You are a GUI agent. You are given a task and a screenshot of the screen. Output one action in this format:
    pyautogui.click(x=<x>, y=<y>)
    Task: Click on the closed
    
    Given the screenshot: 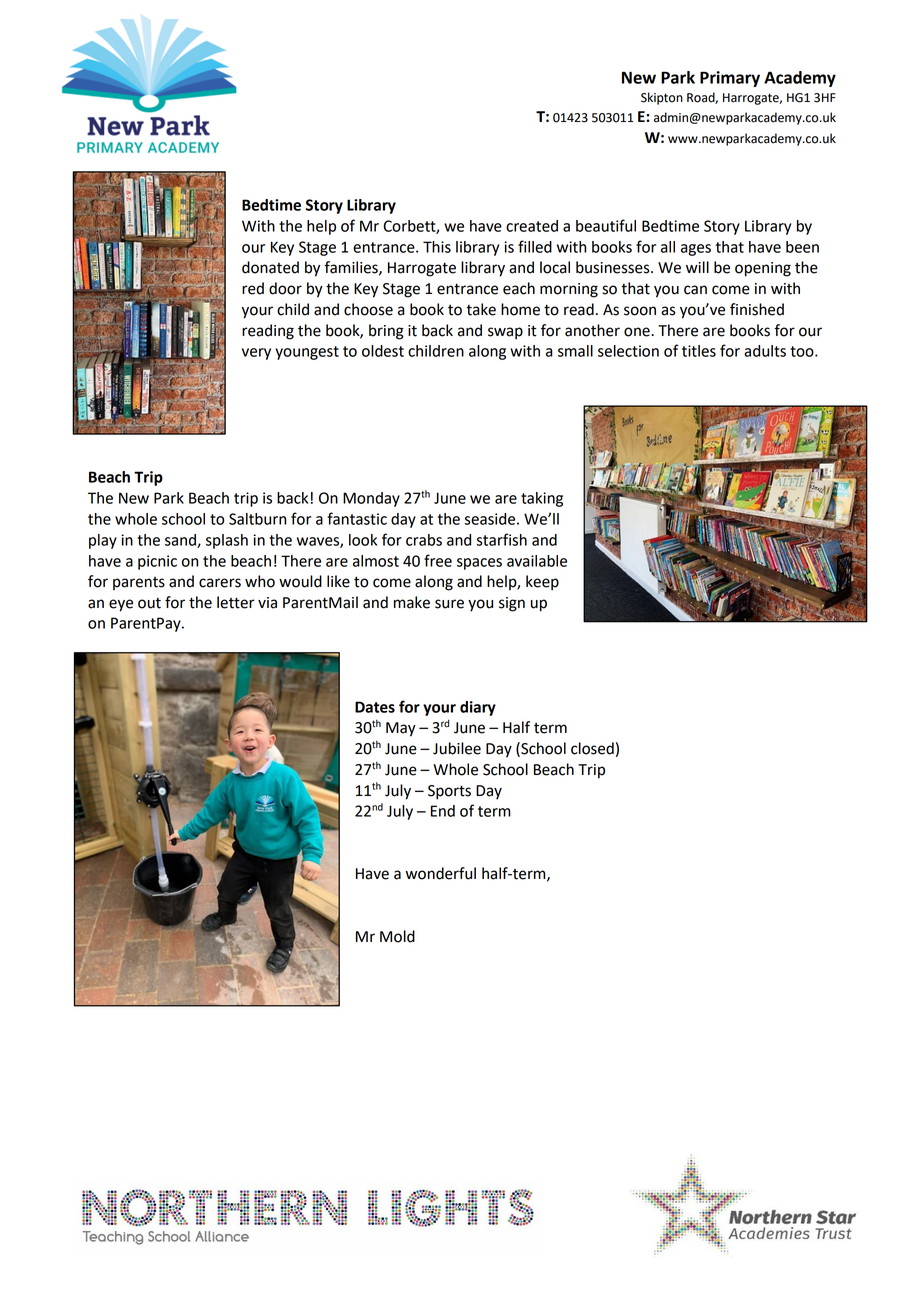 What is the action you would take?
    pyautogui.click(x=592, y=748)
